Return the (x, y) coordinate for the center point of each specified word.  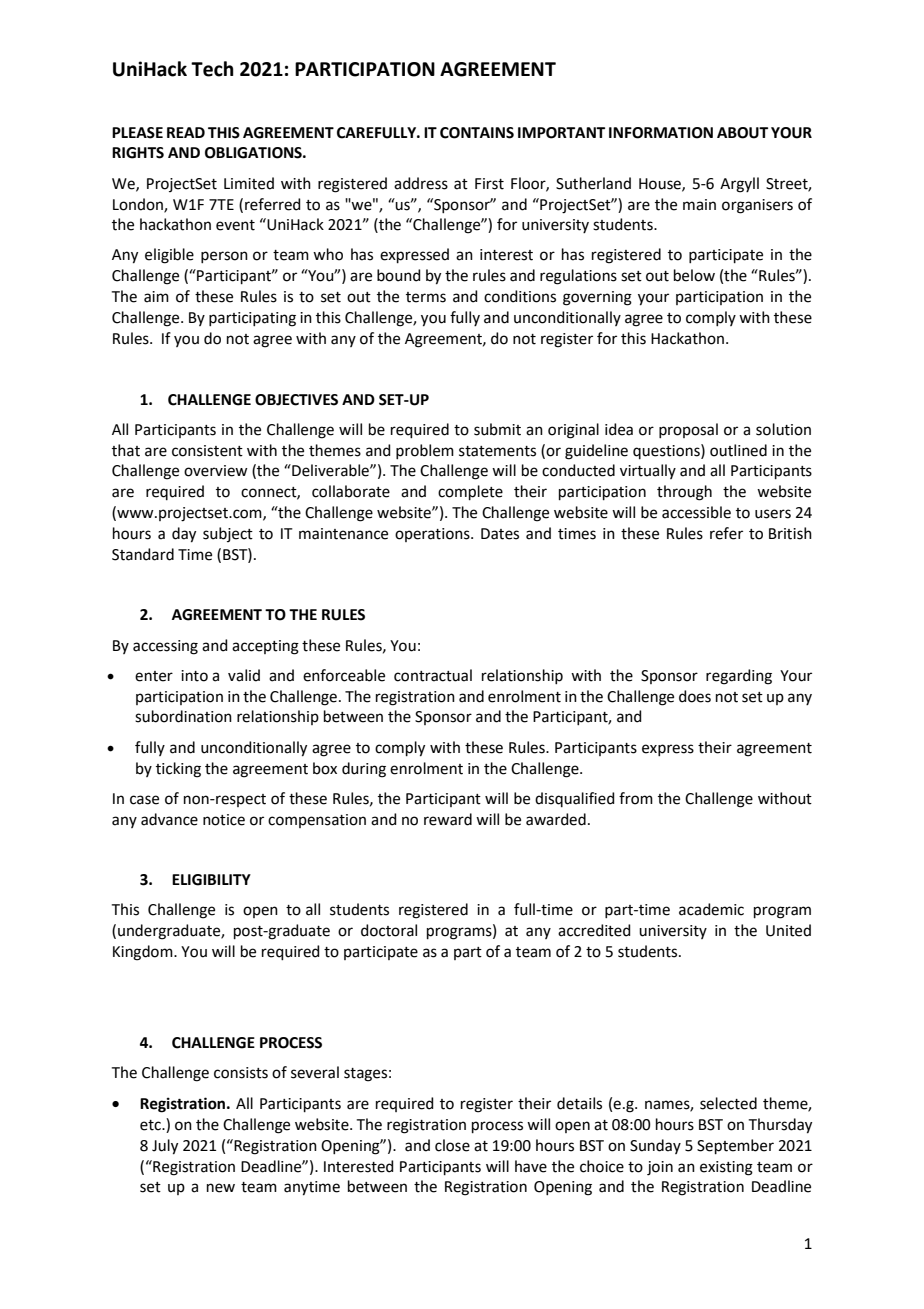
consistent (207, 451)
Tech (212, 69)
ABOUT (742, 133)
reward (448, 819)
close (452, 1145)
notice (224, 820)
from (636, 798)
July (165, 1147)
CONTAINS (477, 133)
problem (425, 451)
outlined (738, 450)
